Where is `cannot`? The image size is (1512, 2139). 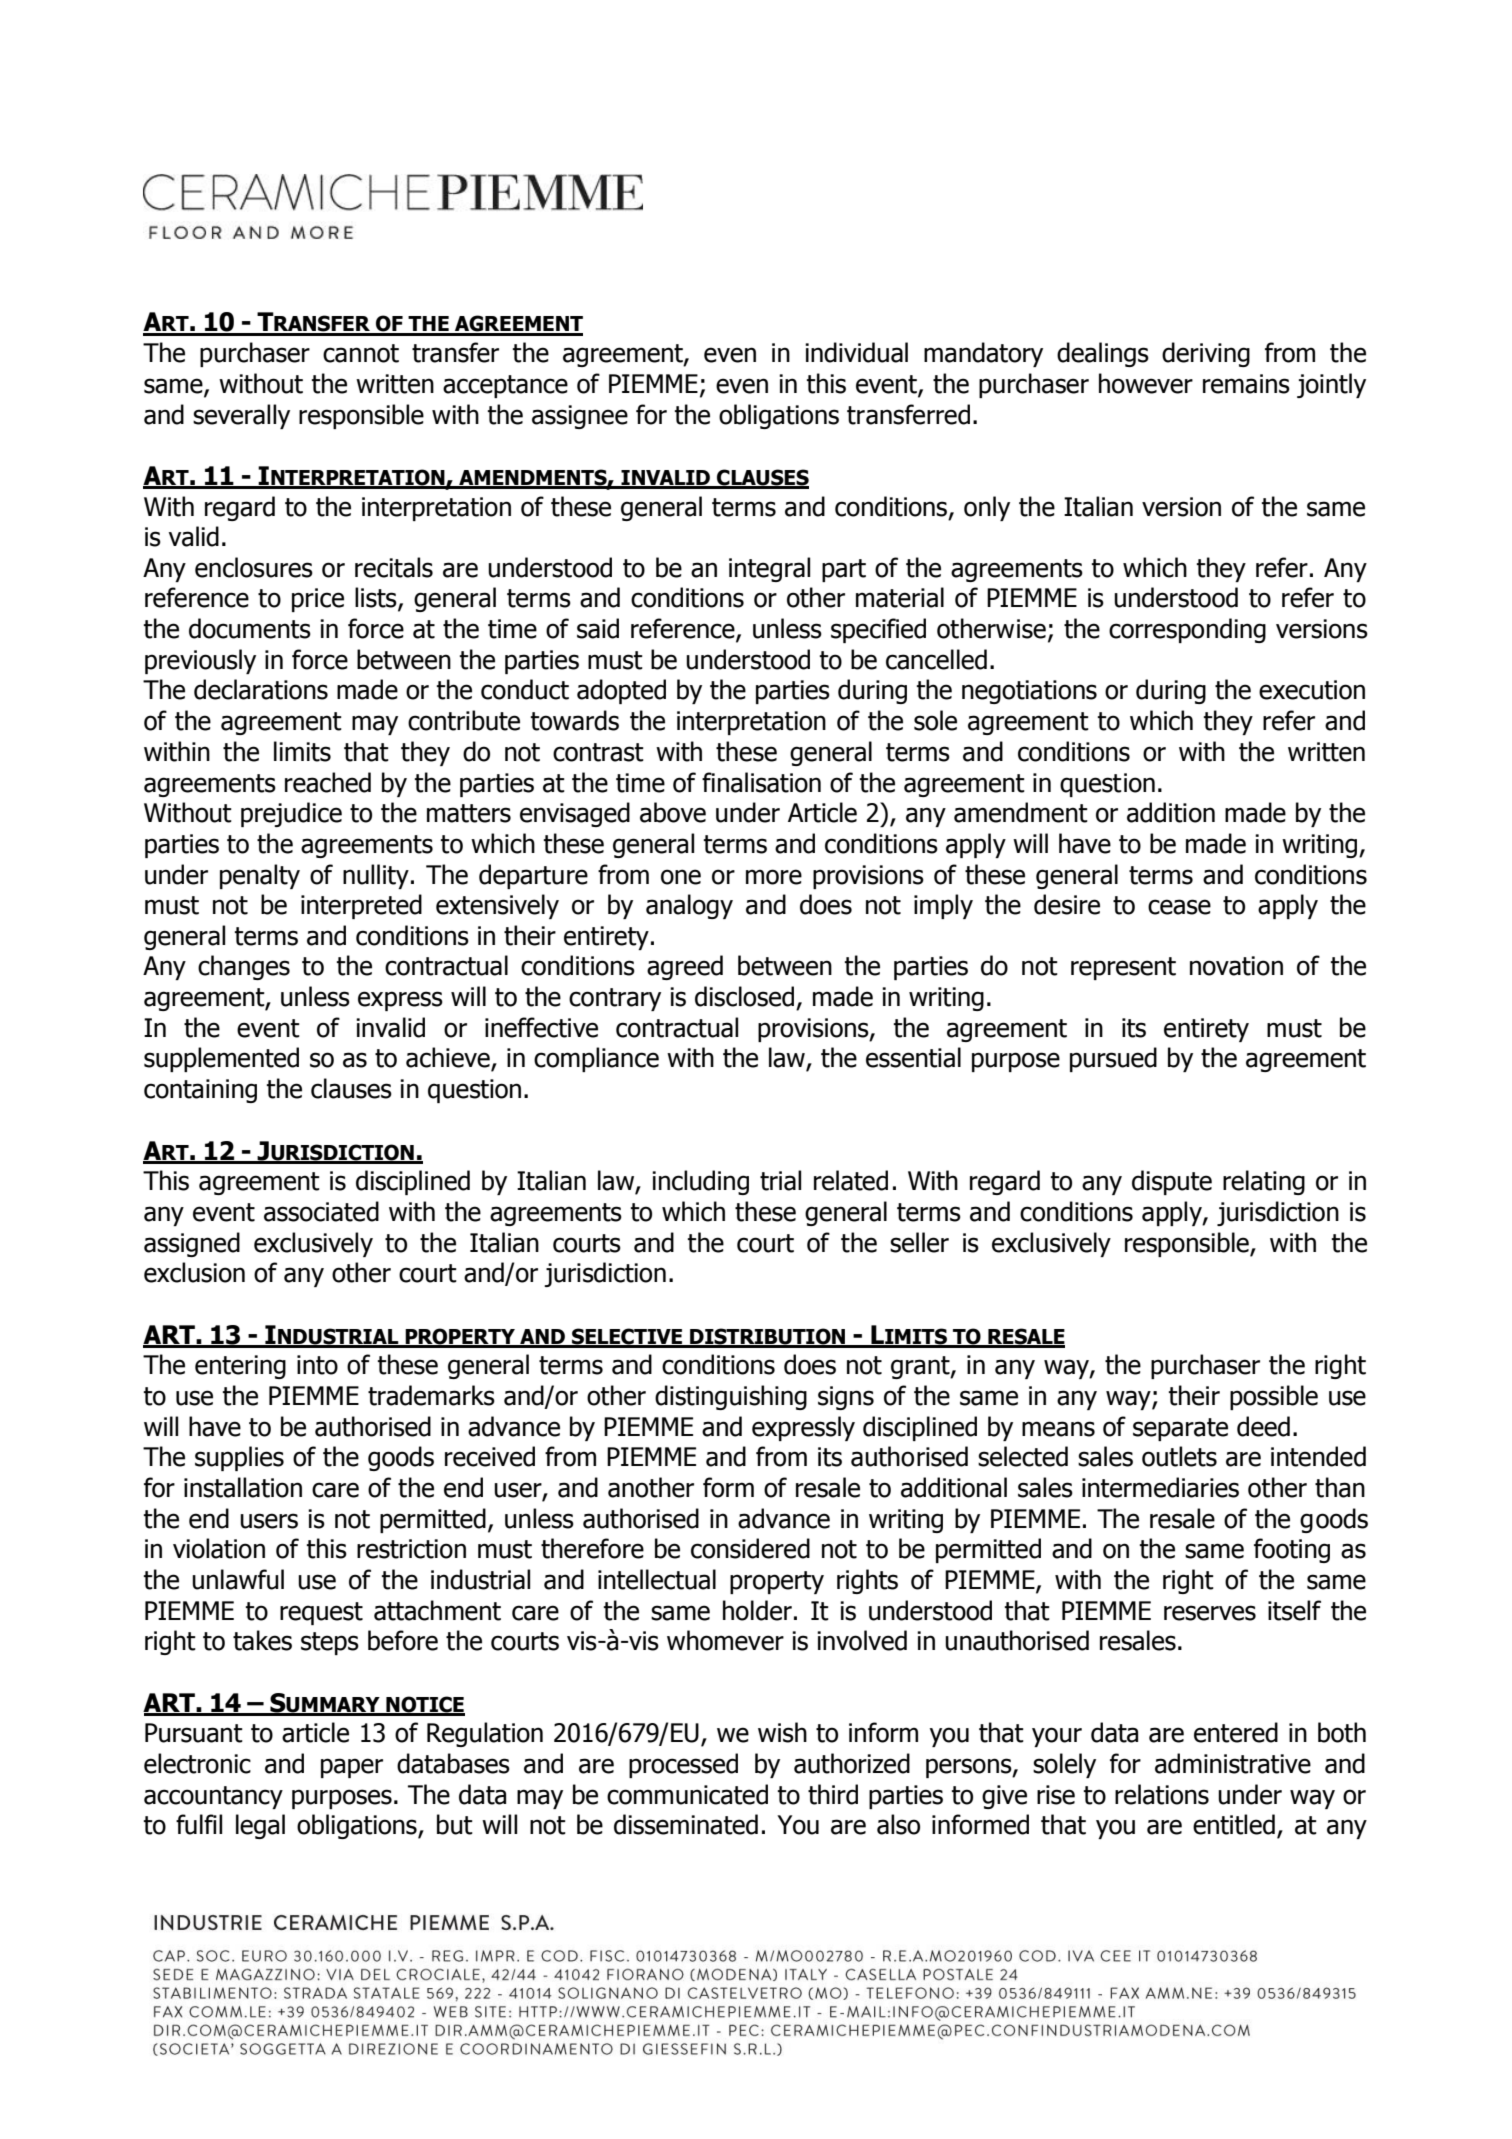
cannot is located at coordinates (361, 353).
